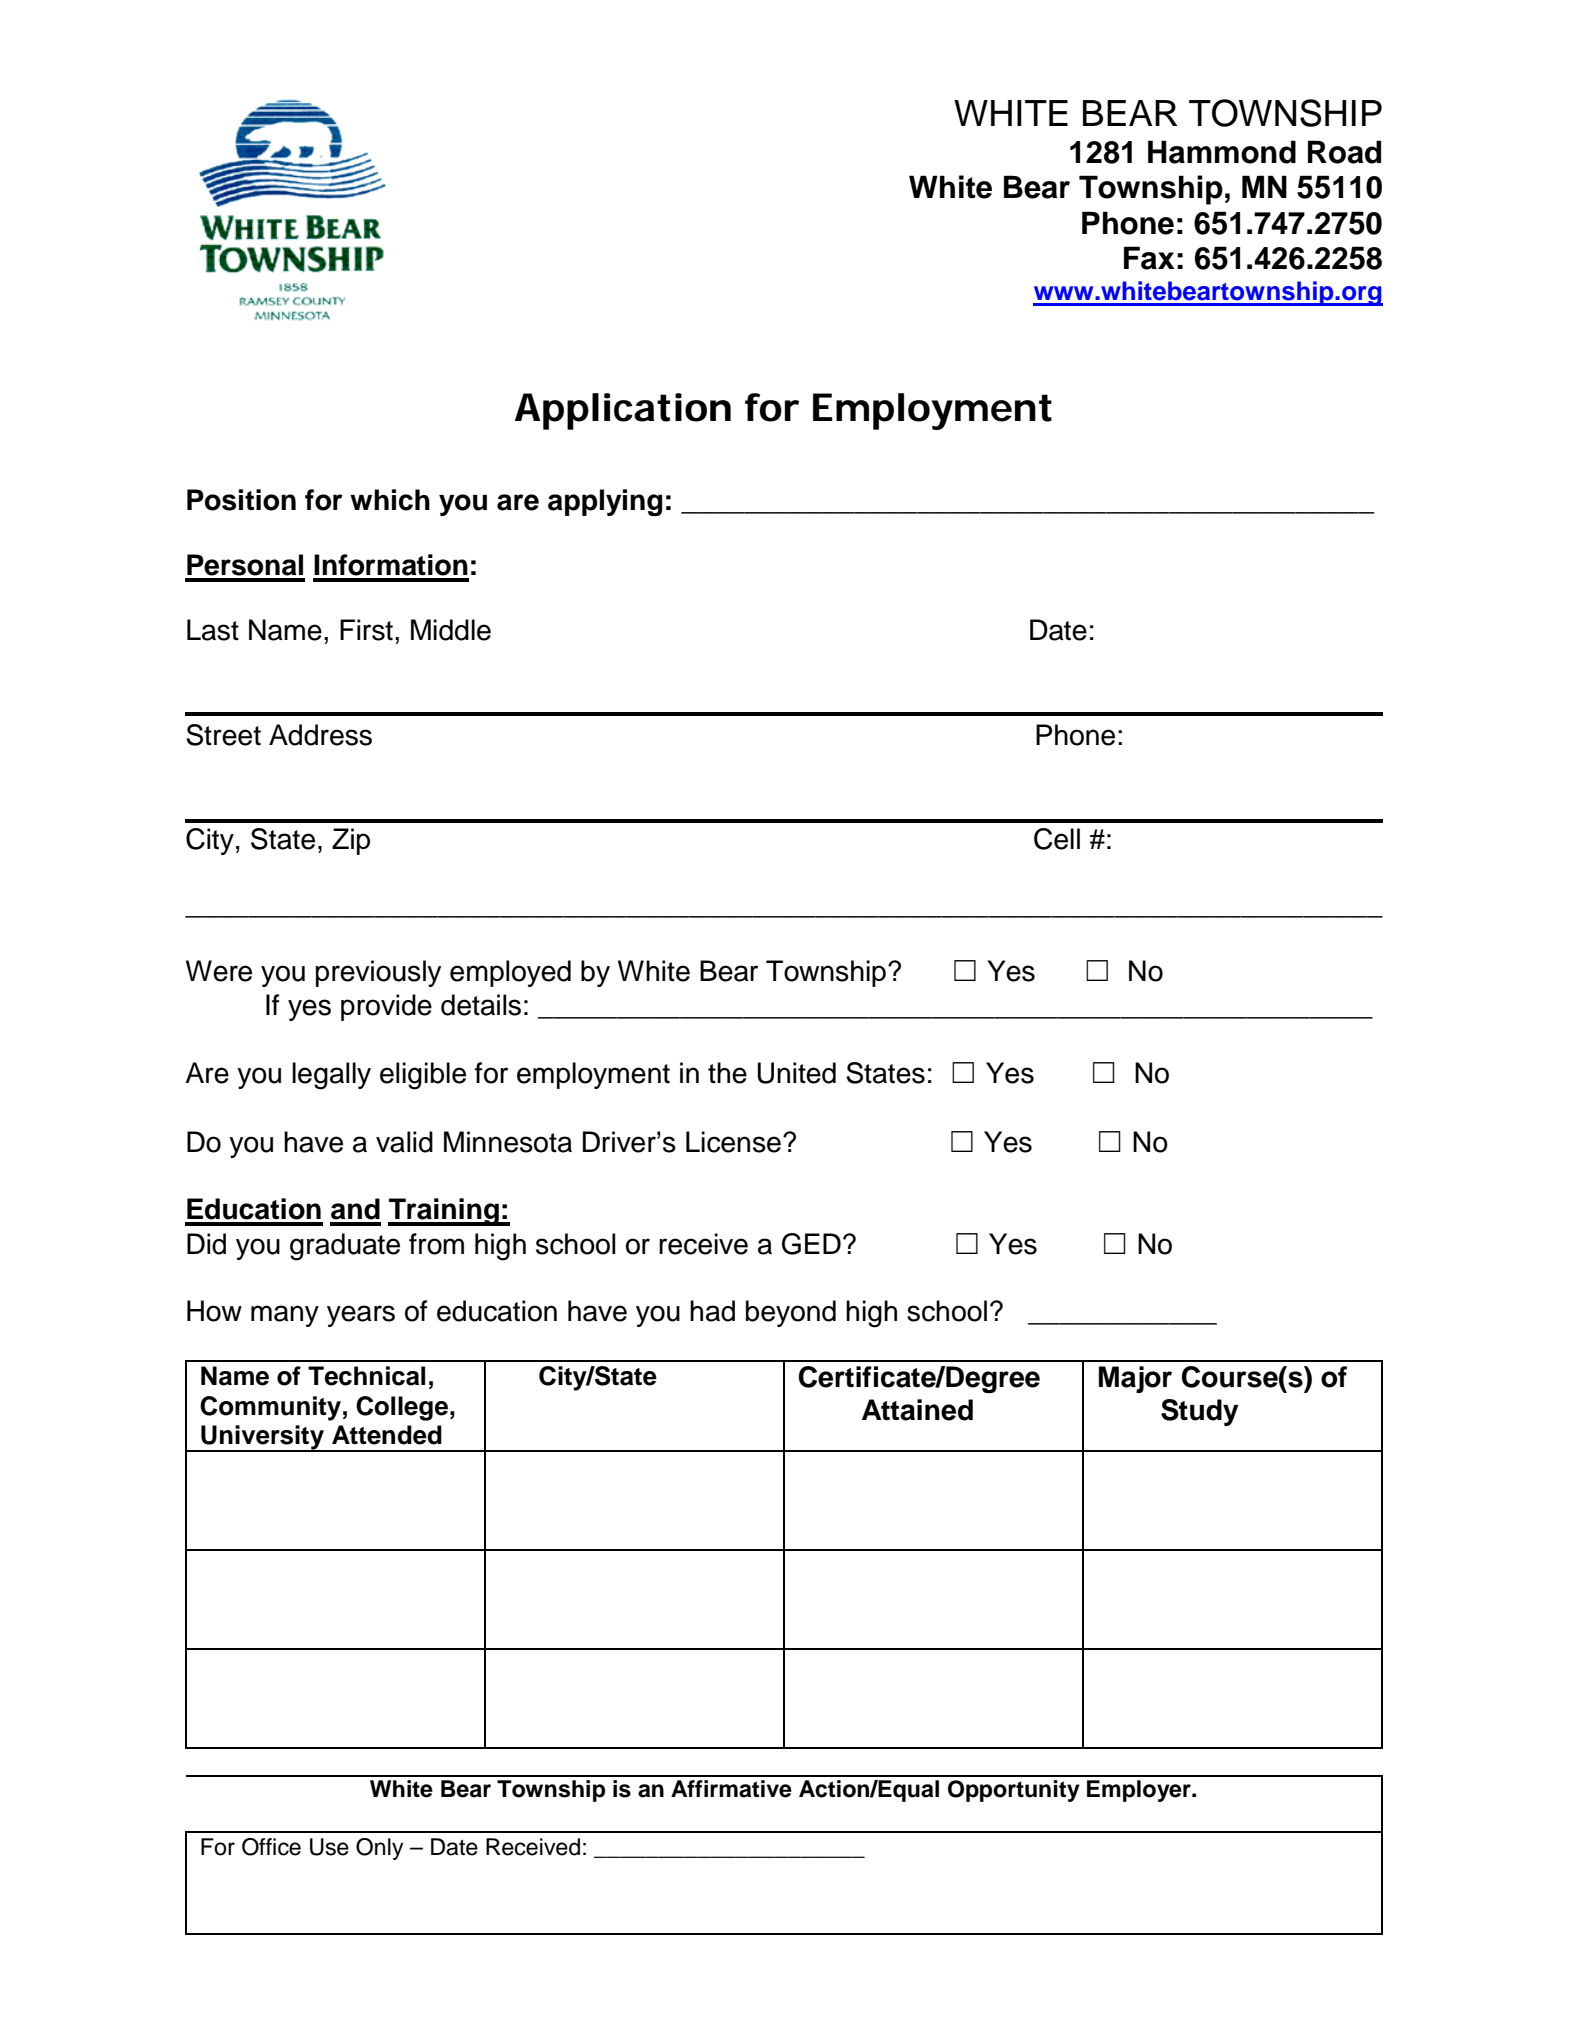 The image size is (1576, 2039). Describe the element at coordinates (1149, 258) in the document. I see `Fax` at that location.
